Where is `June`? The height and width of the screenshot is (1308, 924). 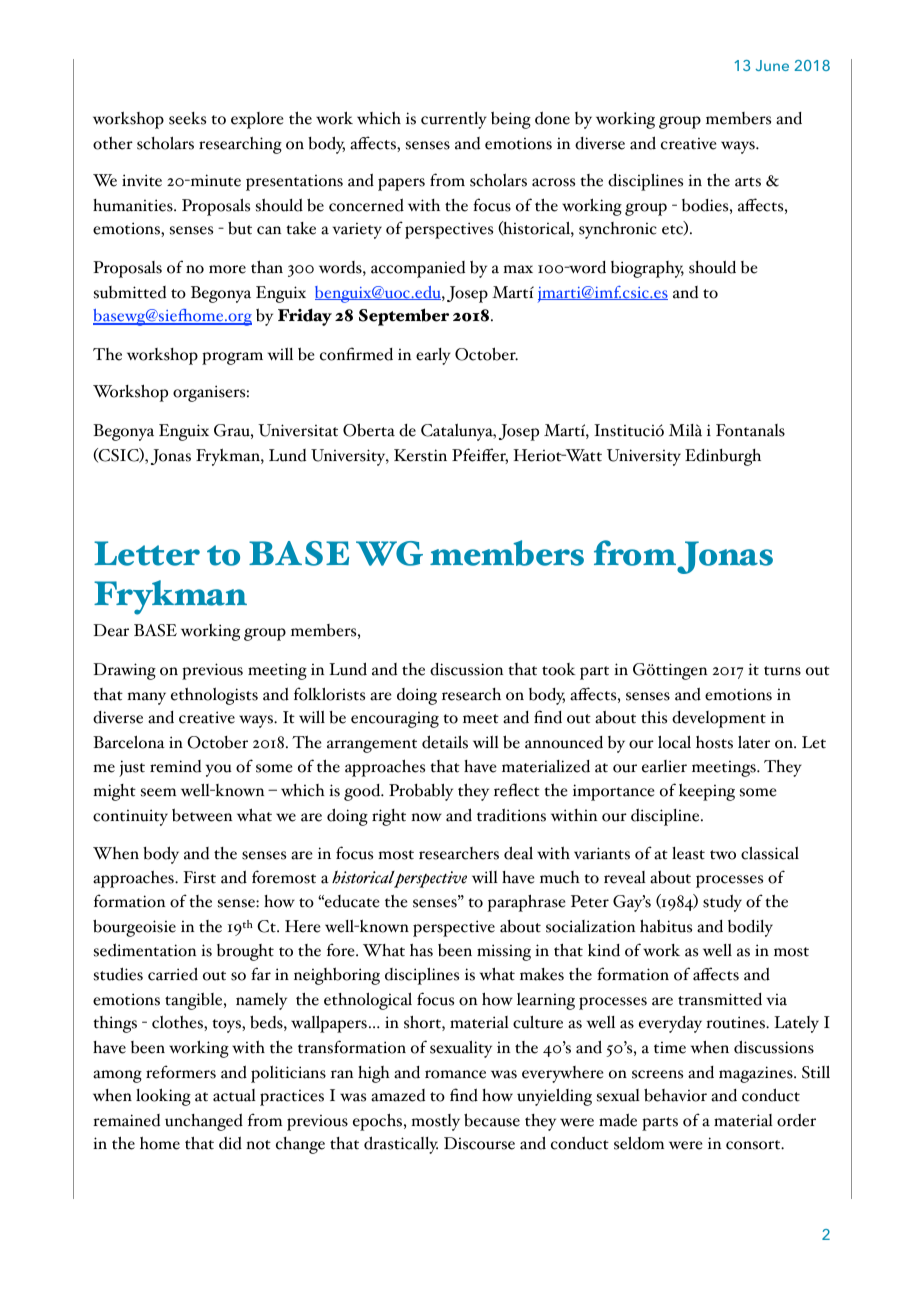 June is located at coordinates (772, 65).
